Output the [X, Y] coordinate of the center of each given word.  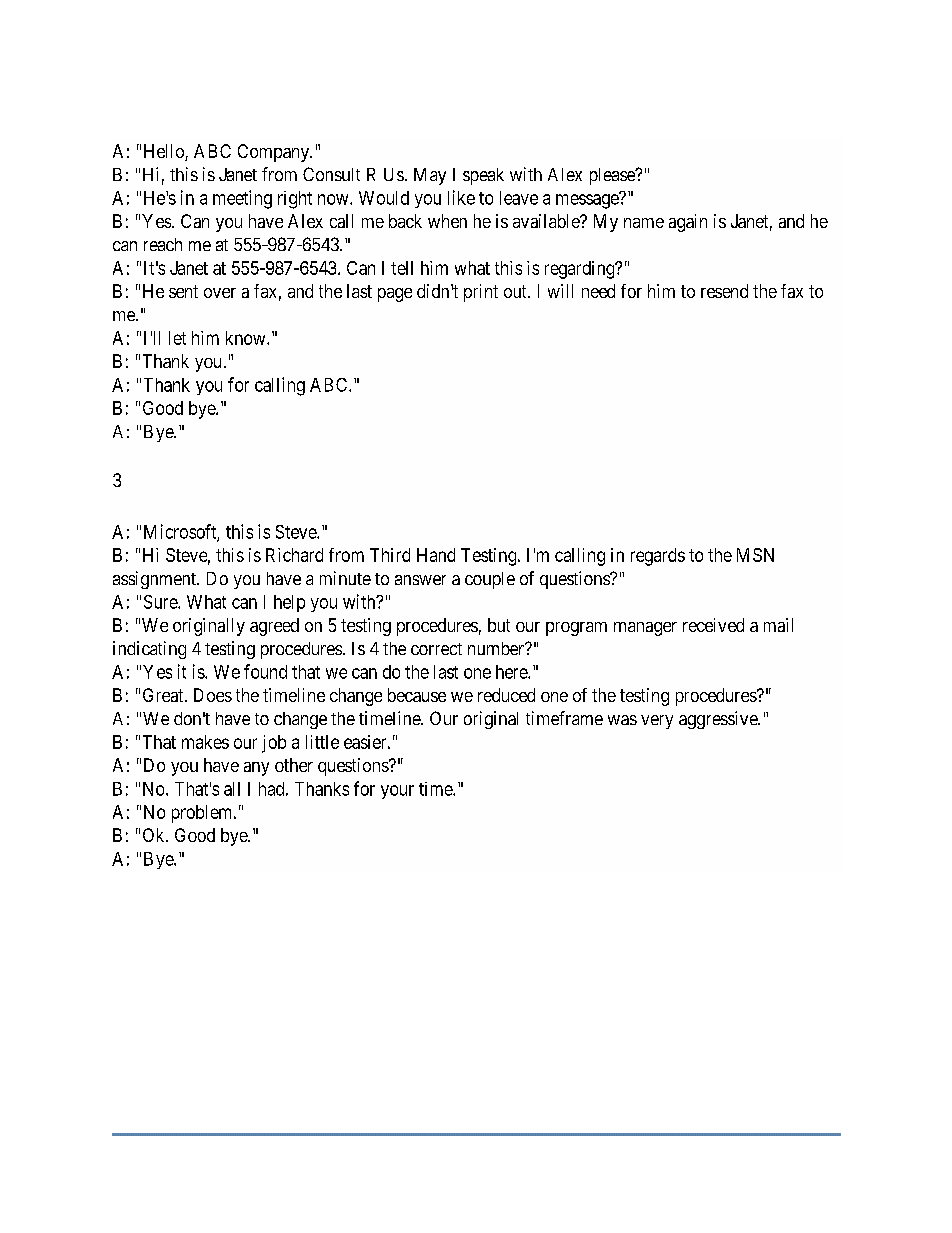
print [481, 293]
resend [724, 291]
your [397, 792]
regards [658, 557]
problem [203, 814]
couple [490, 580]
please [613, 176]
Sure [161, 602]
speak [483, 176]
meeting [242, 199]
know [247, 338]
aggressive [719, 720]
